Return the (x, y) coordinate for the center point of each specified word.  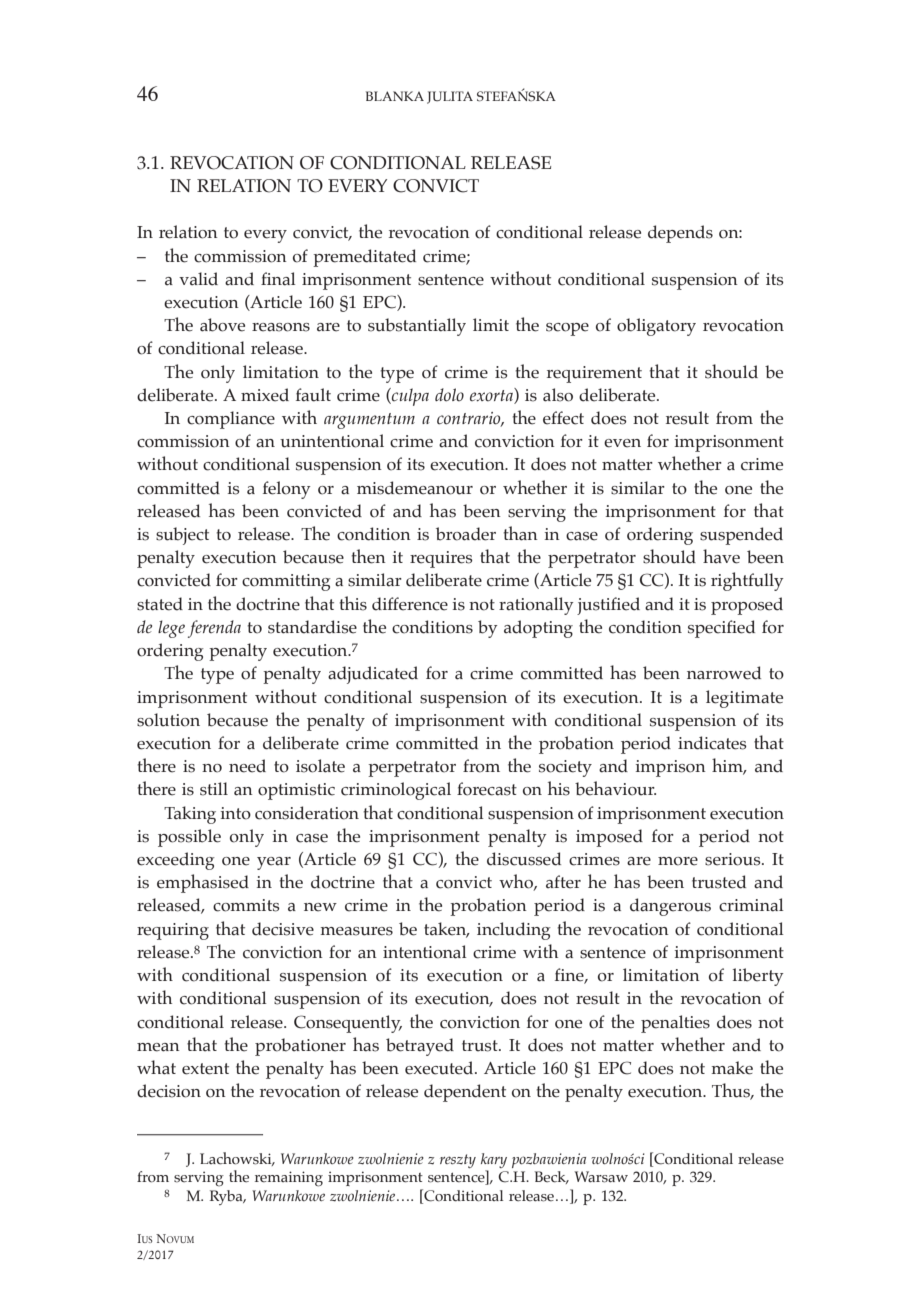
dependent (465, 1093)
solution (168, 720)
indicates (712, 743)
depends (680, 234)
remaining (289, 1179)
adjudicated (373, 675)
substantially (417, 327)
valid (198, 279)
